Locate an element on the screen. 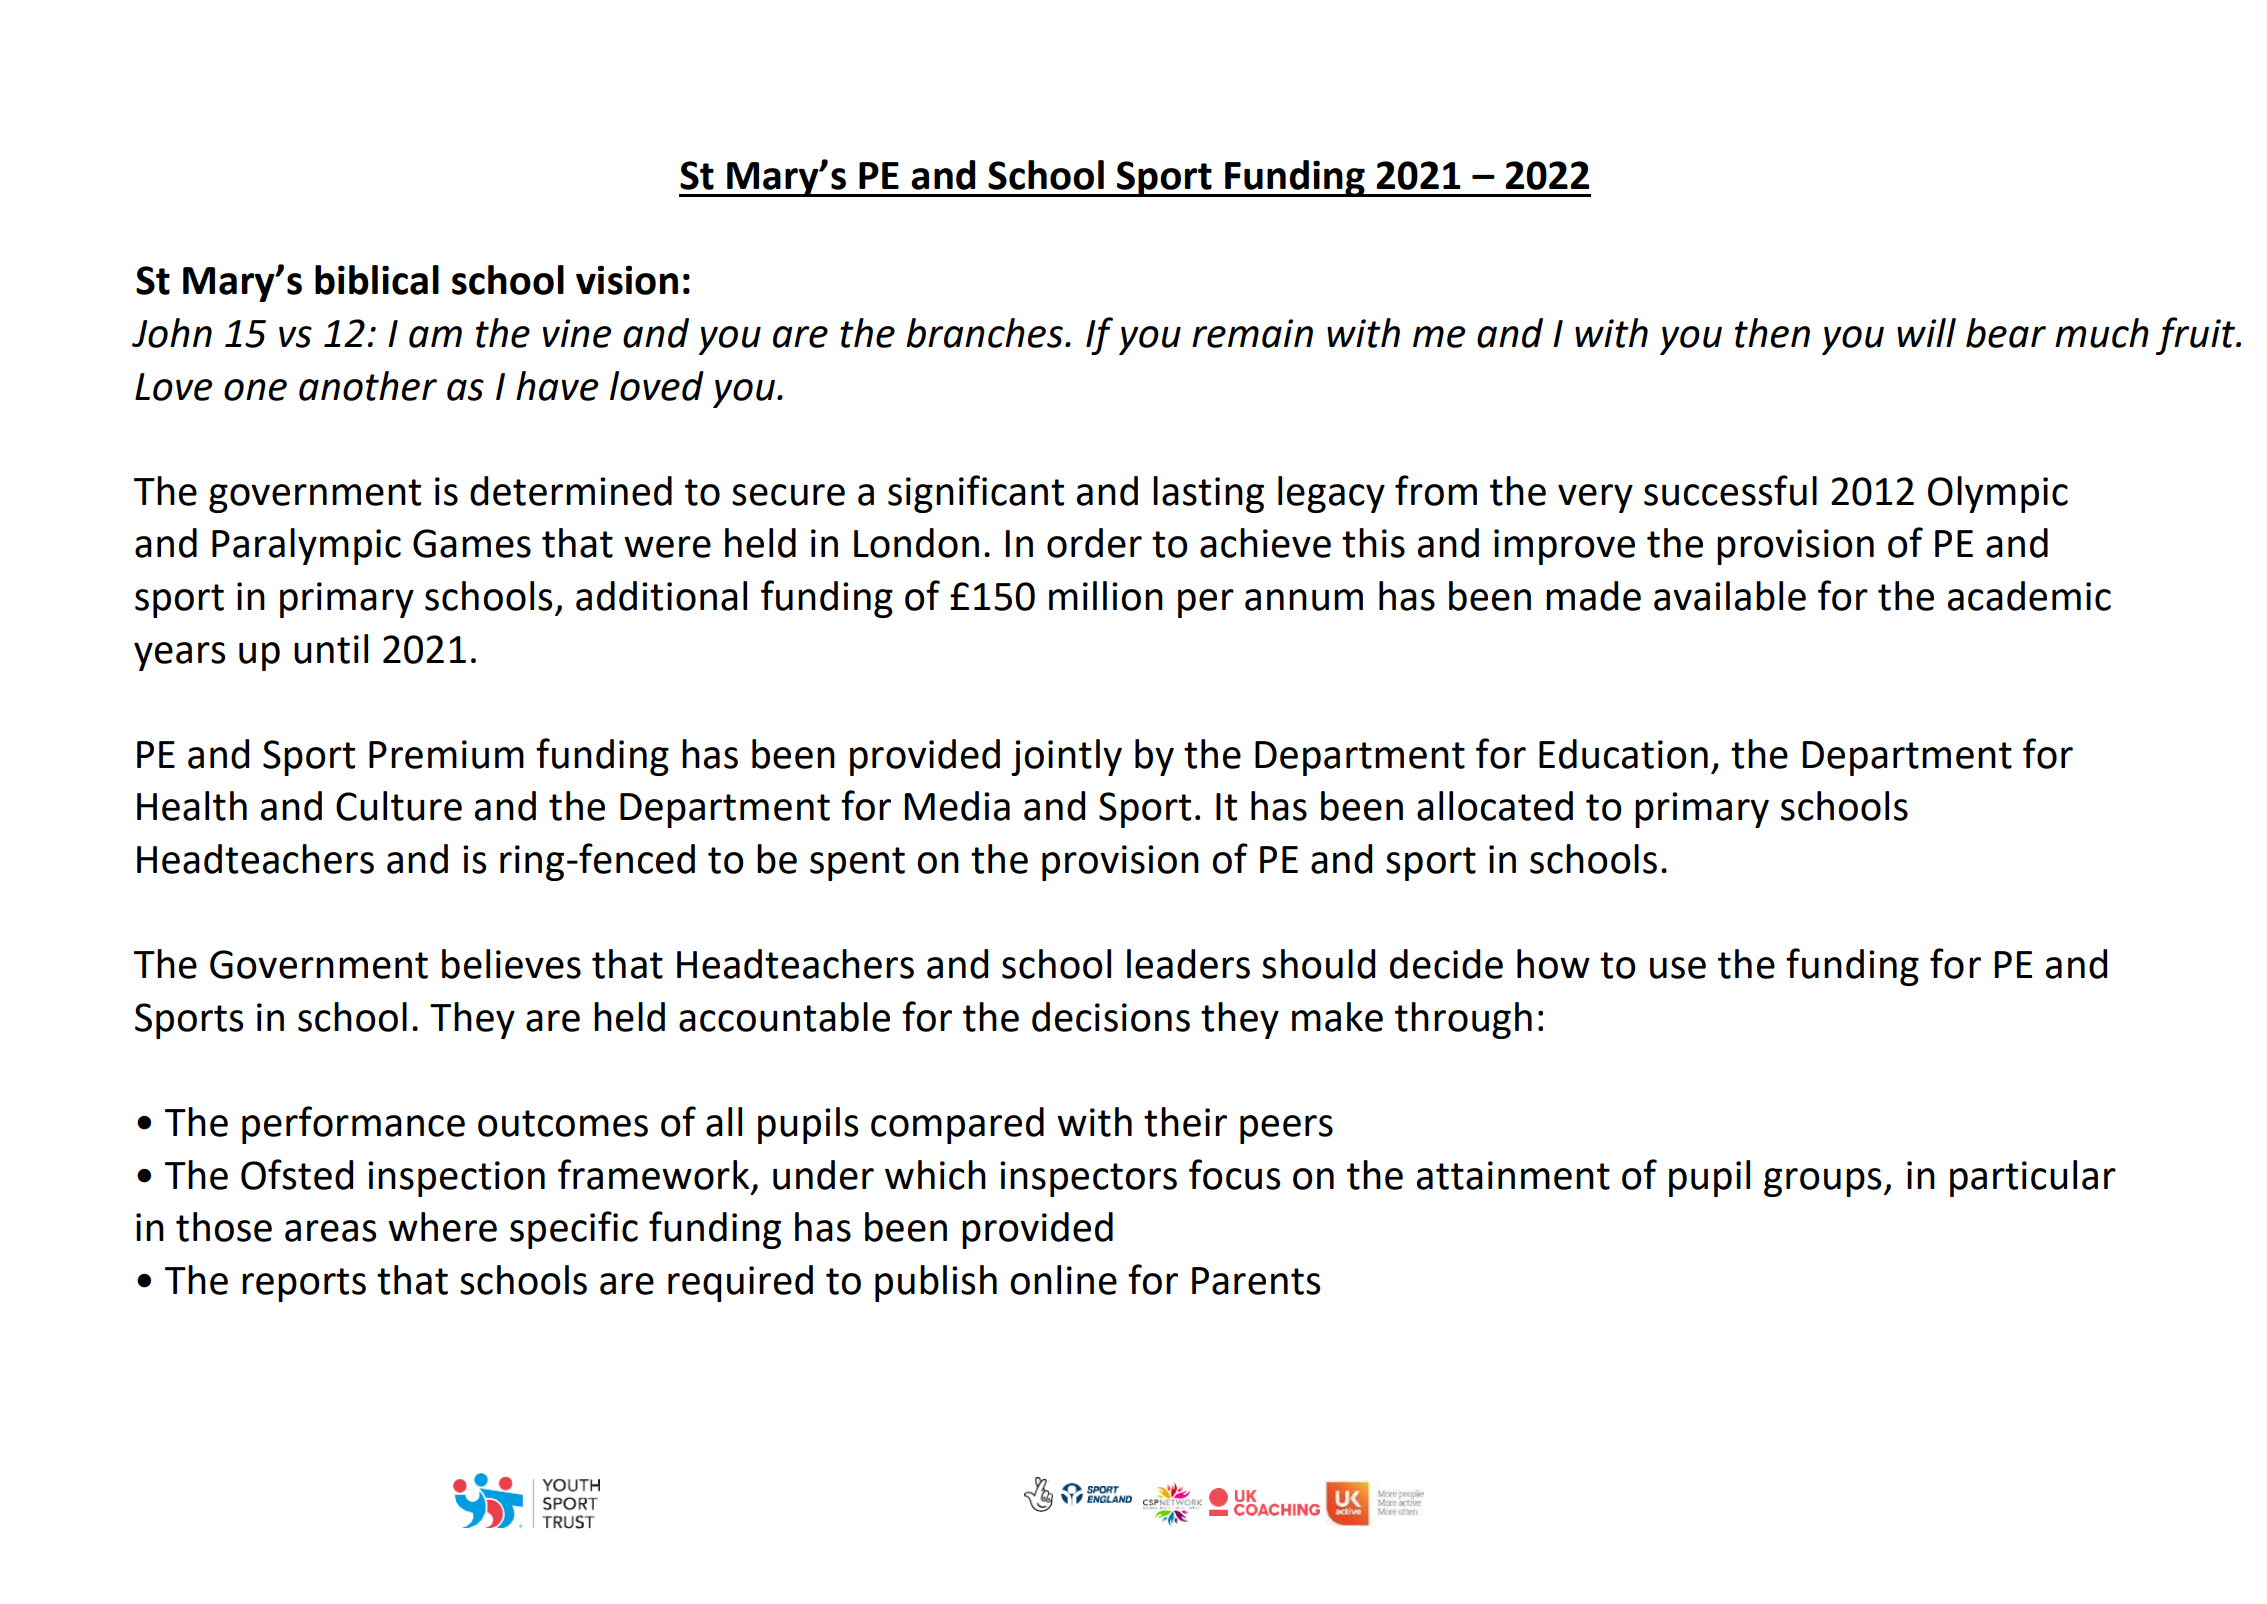 This screenshot has height=1604, width=2267. Culture is located at coordinates (399, 806).
